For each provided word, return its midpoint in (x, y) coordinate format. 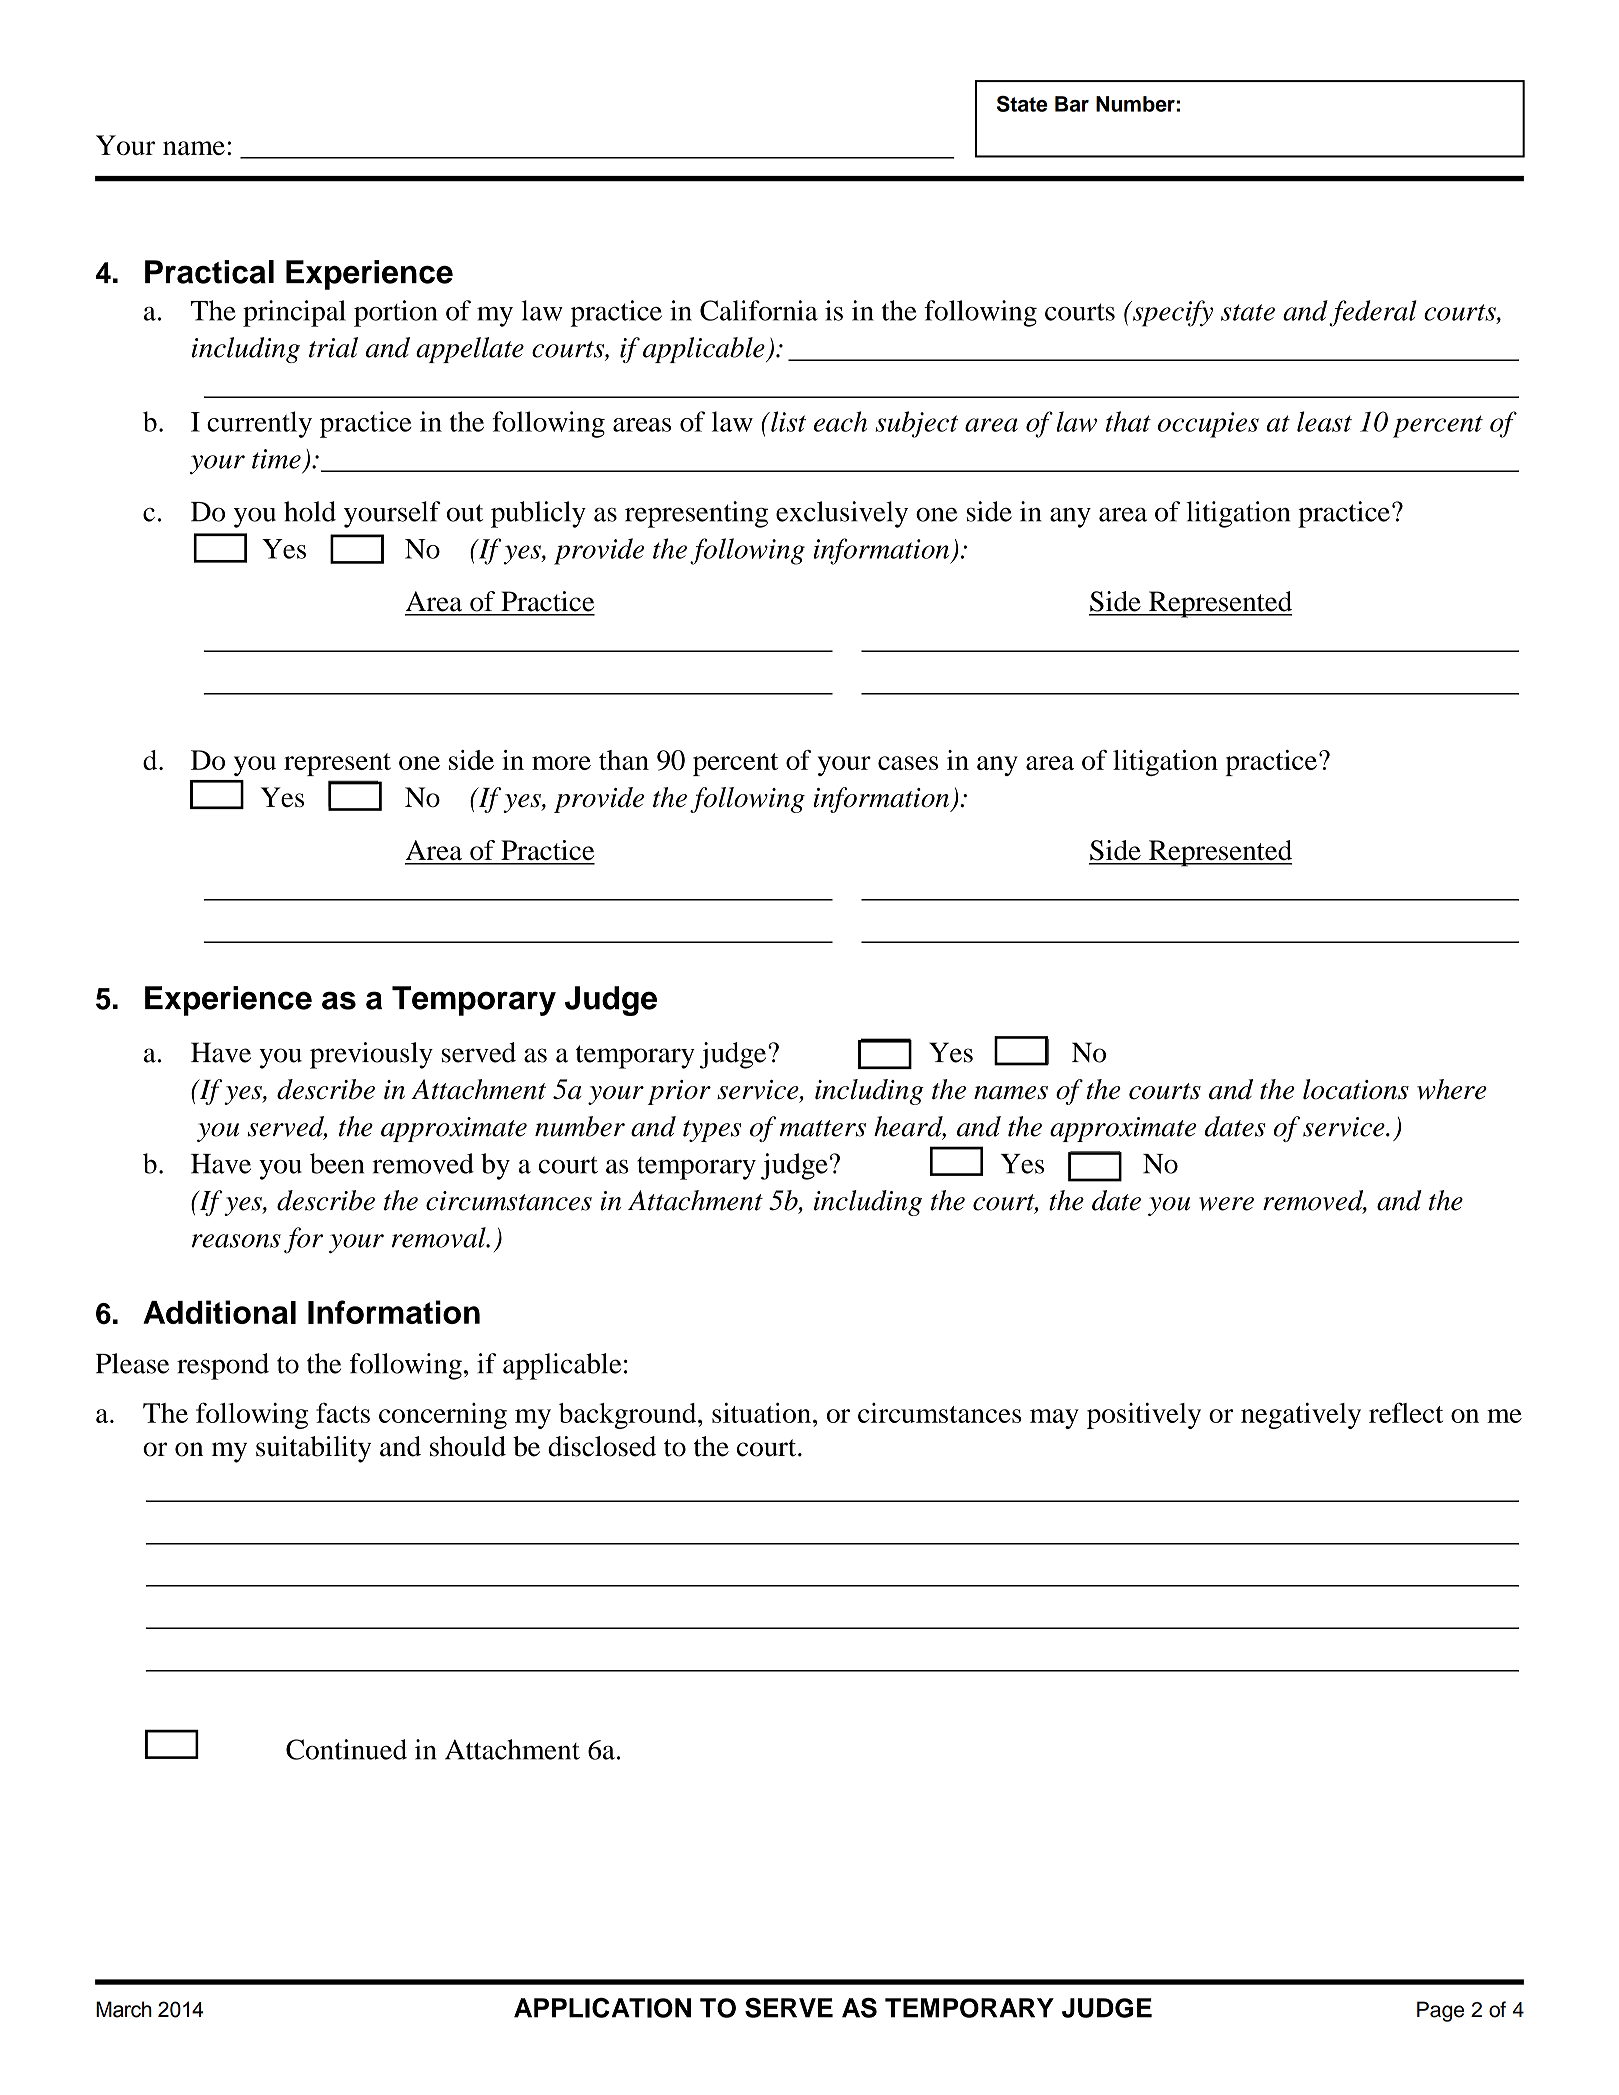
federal (1373, 313)
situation (761, 1412)
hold (310, 511)
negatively (1301, 1416)
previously (371, 1055)
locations (1356, 1089)
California (759, 310)
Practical (209, 272)
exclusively (842, 514)
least (1324, 421)
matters (823, 1128)
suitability (313, 1449)
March (124, 2009)
